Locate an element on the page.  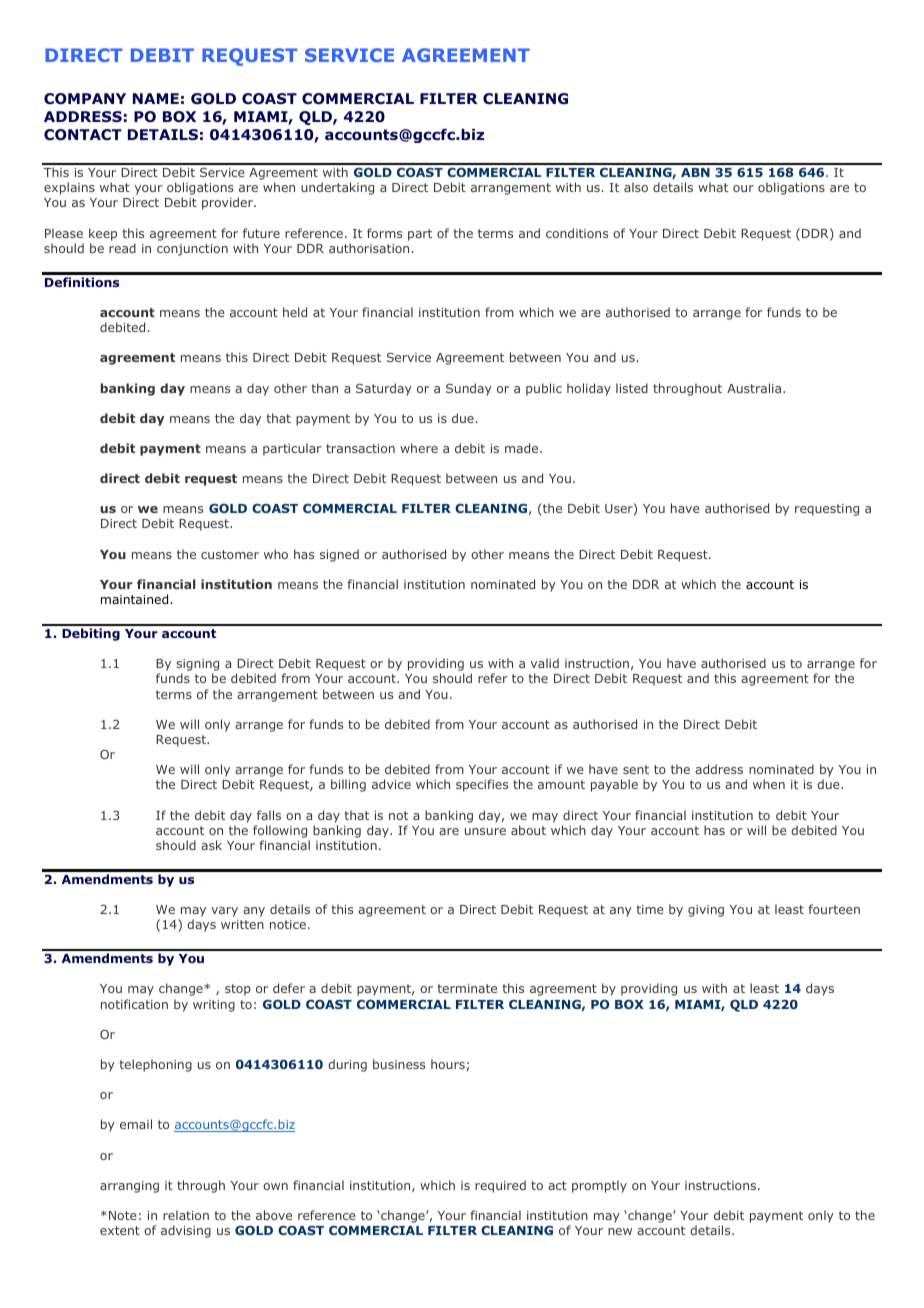
required is located at coordinates (500, 1186).
